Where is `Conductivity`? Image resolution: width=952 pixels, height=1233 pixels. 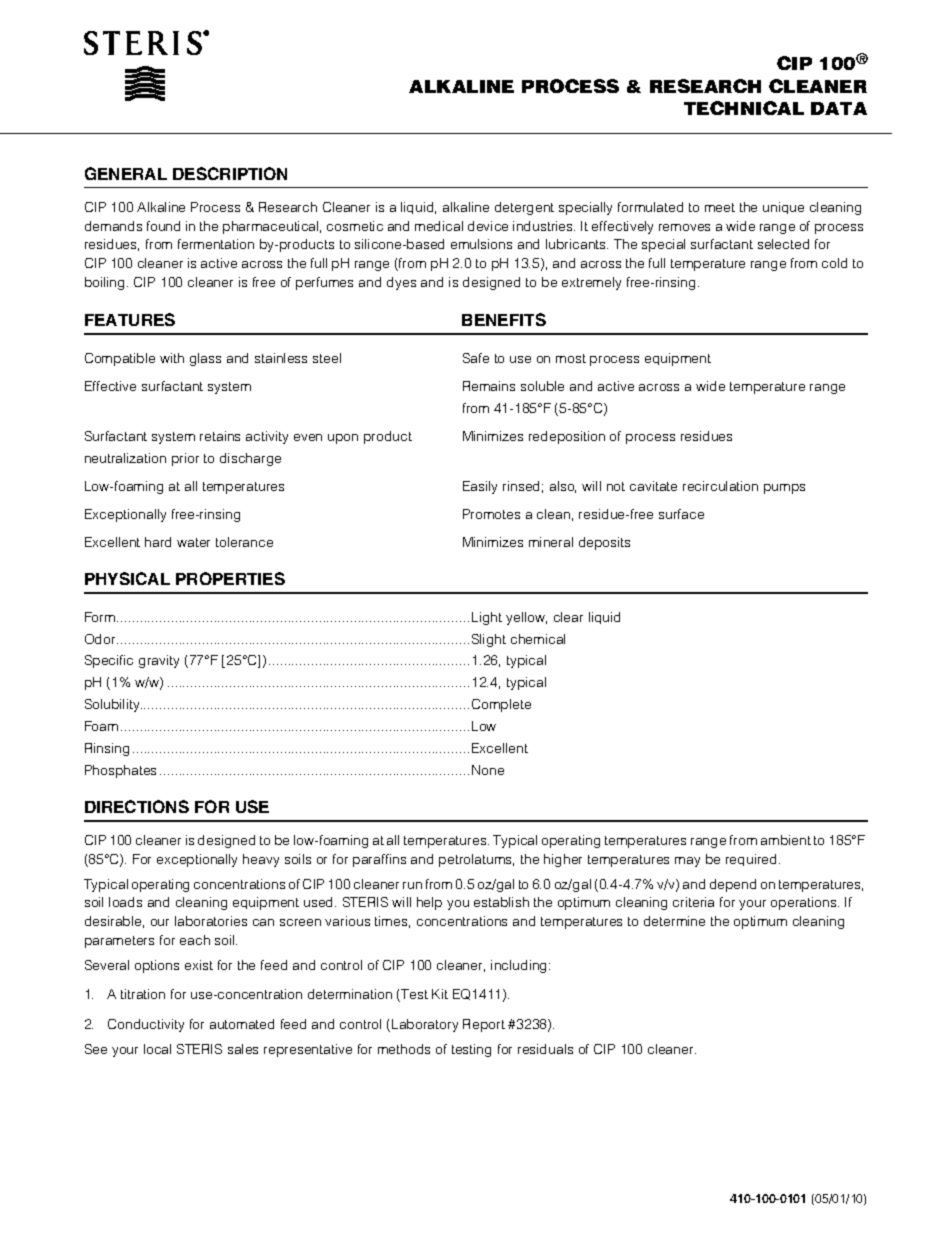 Conductivity is located at coordinates (146, 1025).
